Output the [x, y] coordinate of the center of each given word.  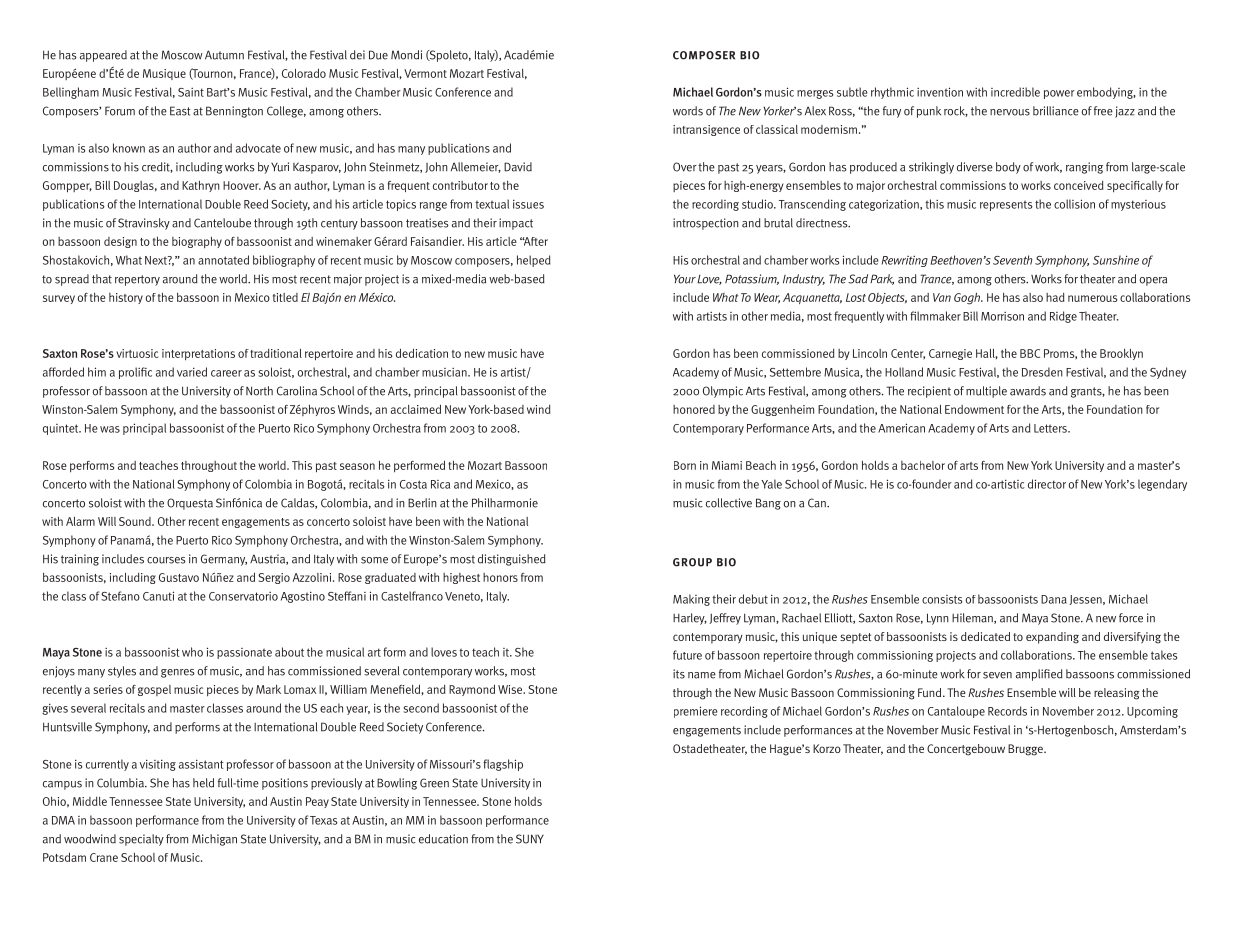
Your [685, 279]
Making [691, 600]
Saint [191, 92]
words [688, 111]
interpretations [198, 354]
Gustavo [179, 577]
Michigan [214, 840]
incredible [1015, 92]
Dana [1054, 599]
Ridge [1063, 317]
